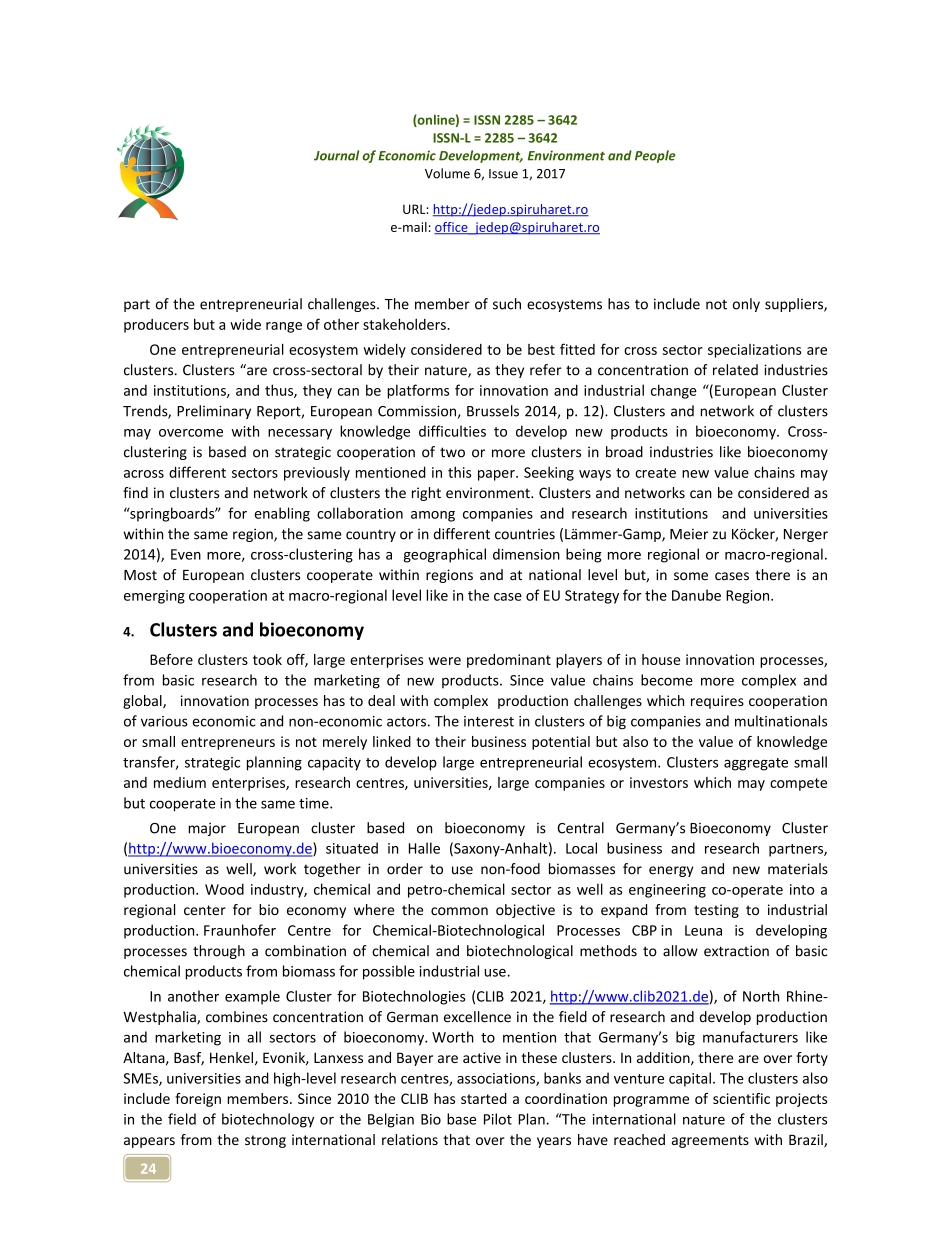 The height and width of the screenshot is (1233, 952). What do you see at coordinates (655, 156) in the screenshot?
I see `People` at bounding box center [655, 156].
